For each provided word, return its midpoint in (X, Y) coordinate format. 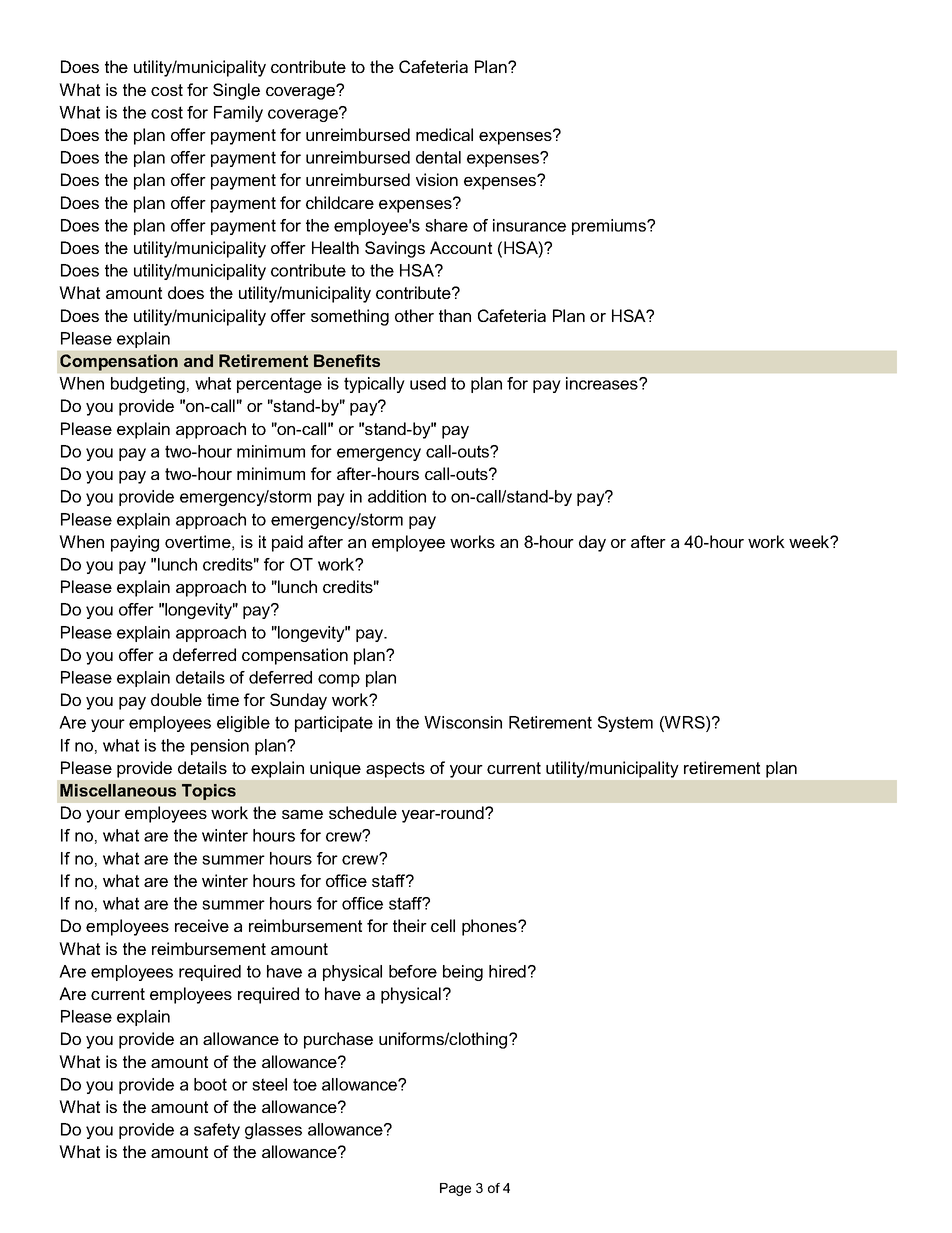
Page (455, 1189)
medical (444, 134)
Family (238, 114)
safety (217, 1131)
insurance (529, 225)
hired (507, 971)
